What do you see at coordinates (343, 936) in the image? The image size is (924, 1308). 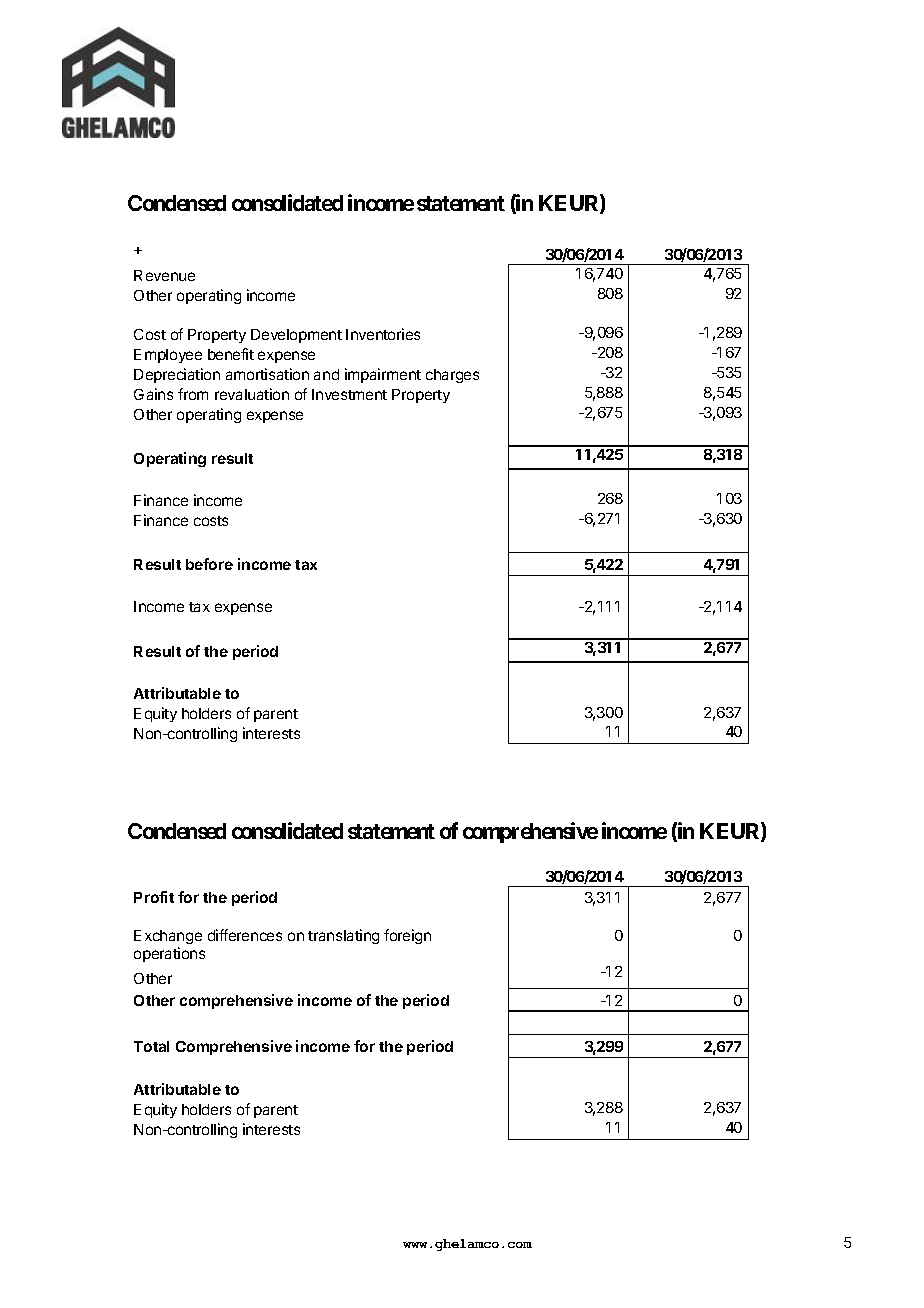 I see `translating` at bounding box center [343, 936].
